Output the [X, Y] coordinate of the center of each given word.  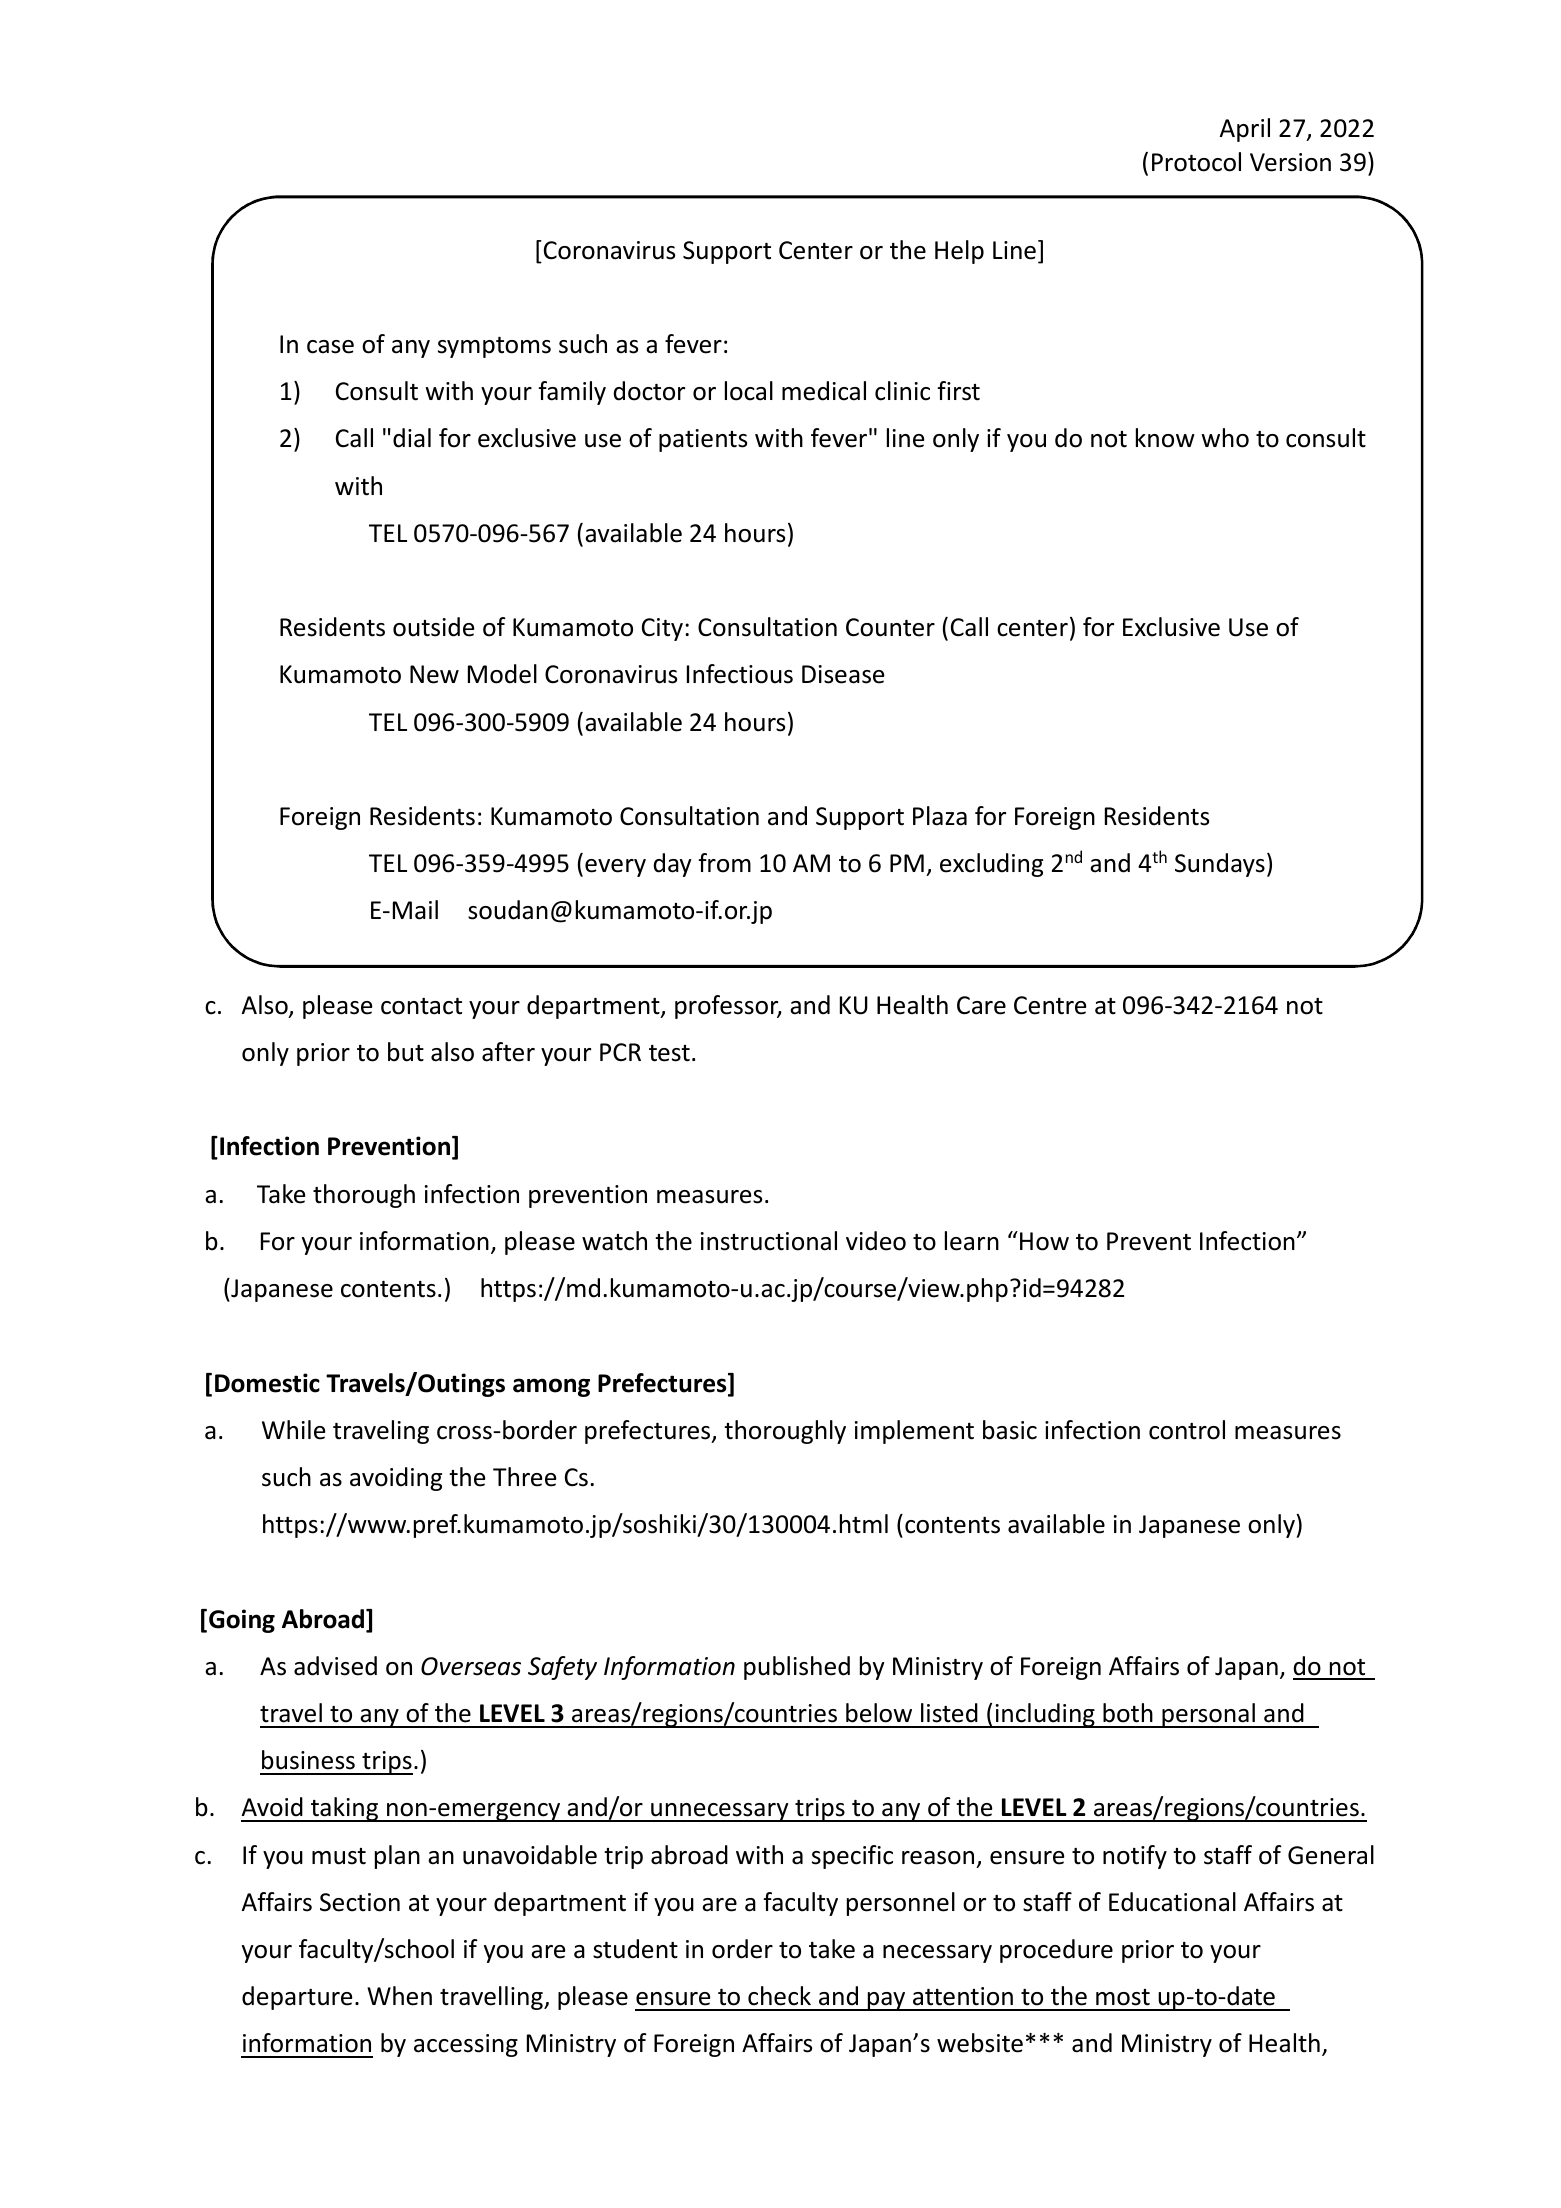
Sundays [1220, 865]
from [725, 863]
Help [959, 252]
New [434, 674]
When [399, 1996]
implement [914, 1432]
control [1187, 1430]
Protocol [1196, 162]
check [779, 1996]
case [330, 347]
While [293, 1430]
